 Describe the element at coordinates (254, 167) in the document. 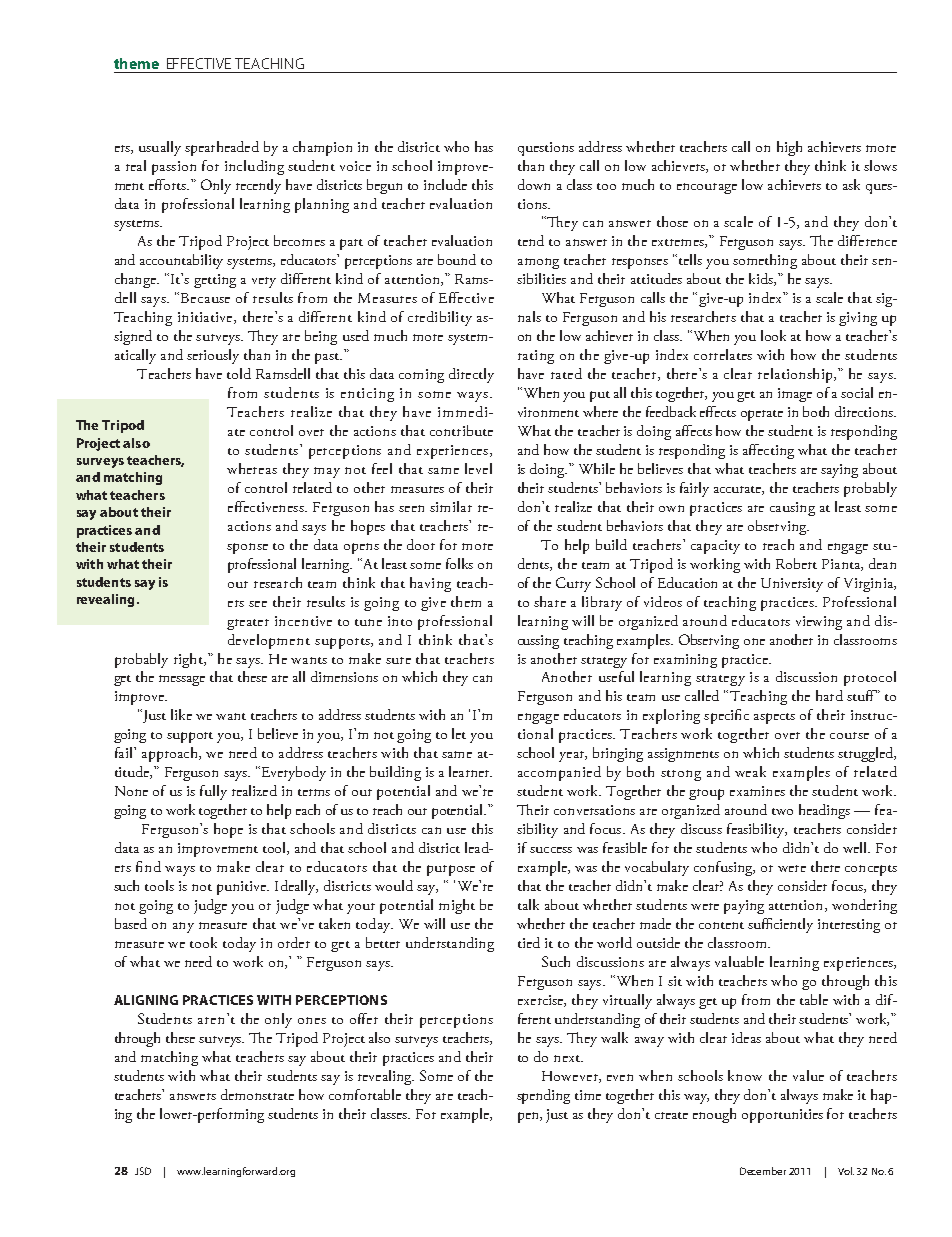

I see `including` at that location.
